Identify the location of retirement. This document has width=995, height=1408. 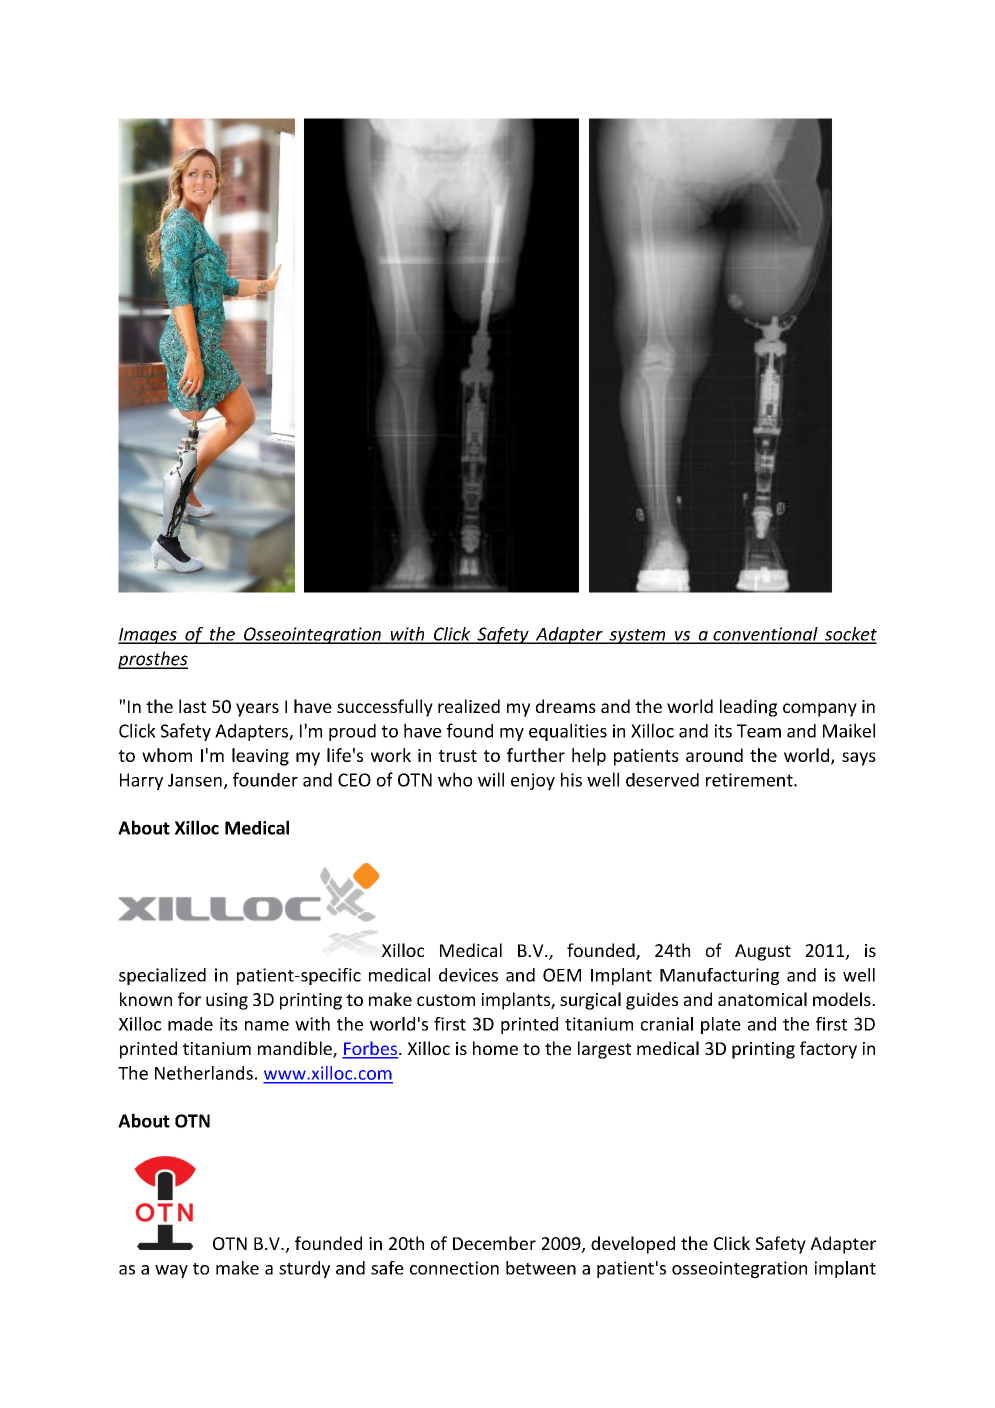
(750, 780).
